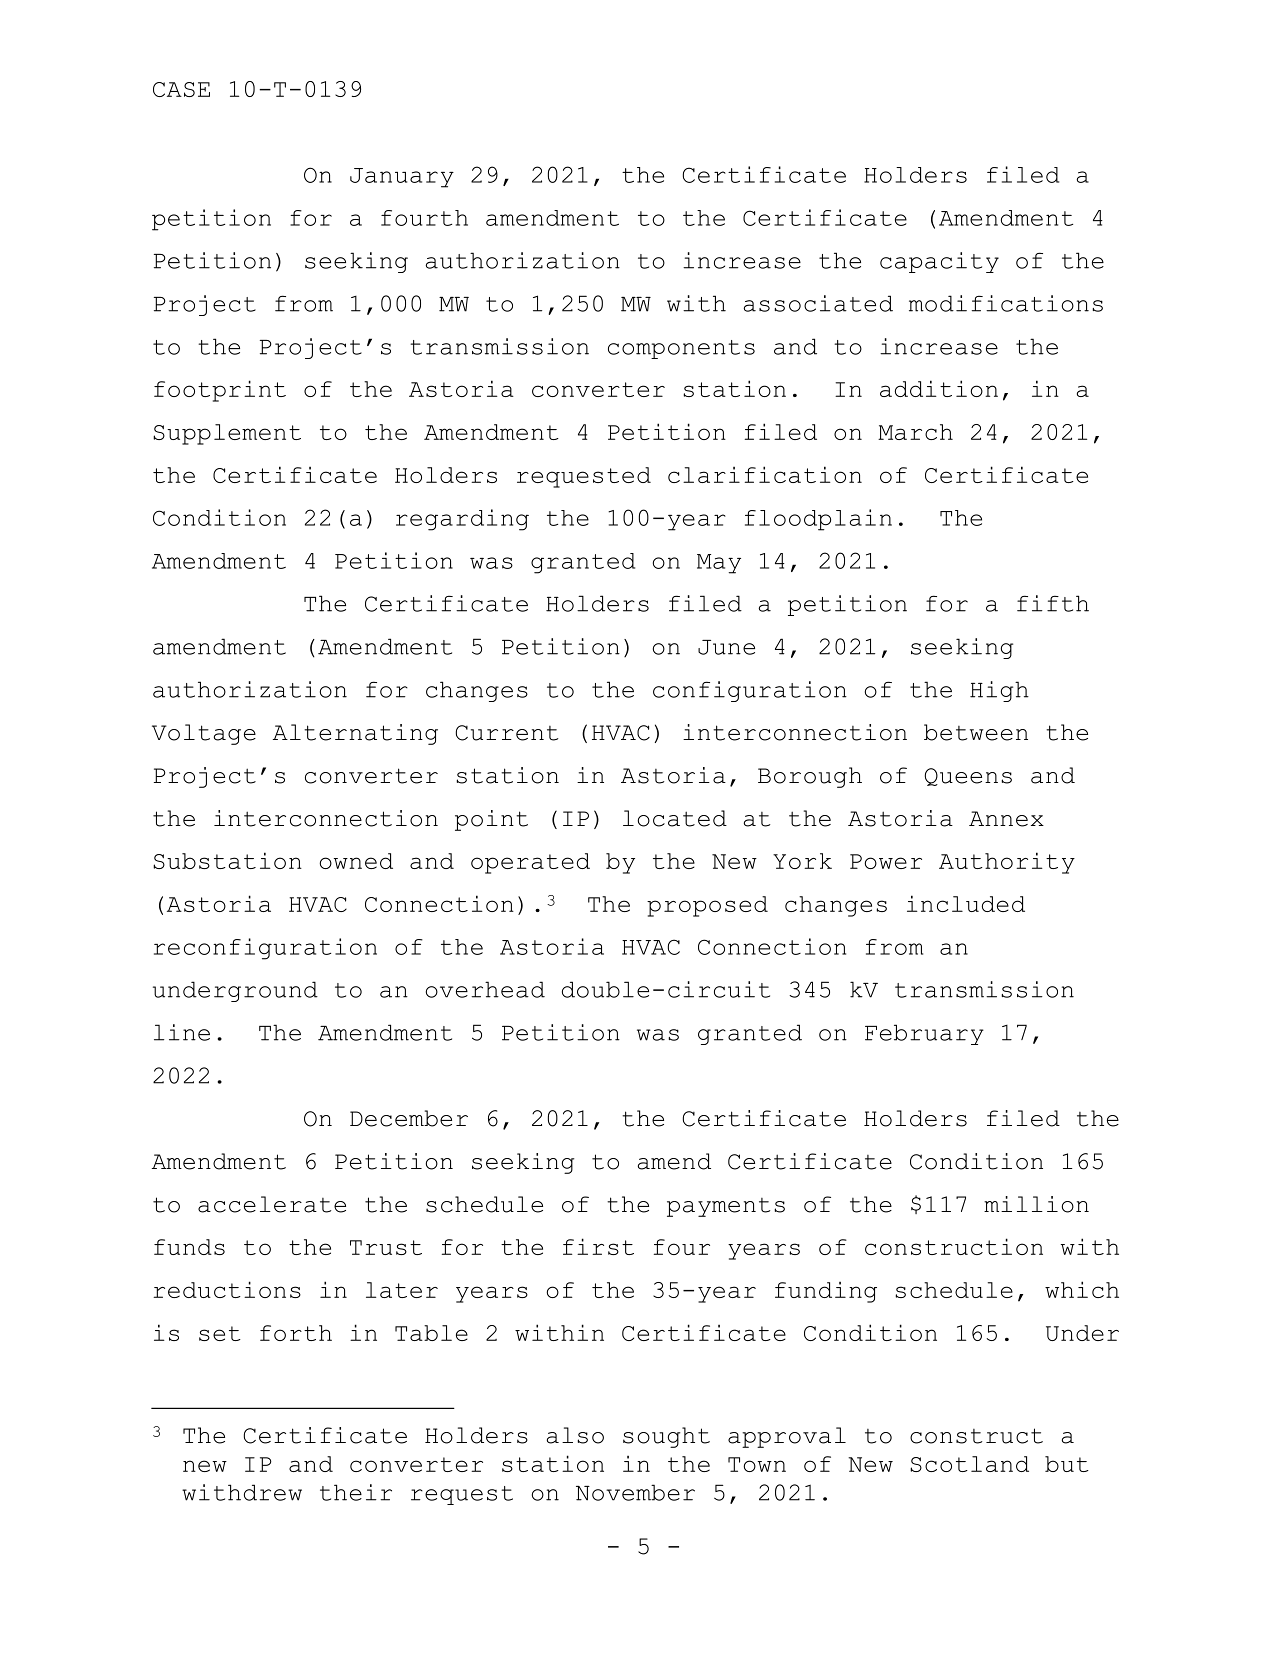 This screenshot has width=1287, height=1666. Describe the element at coordinates (402, 178) in the screenshot. I see `January` at that location.
